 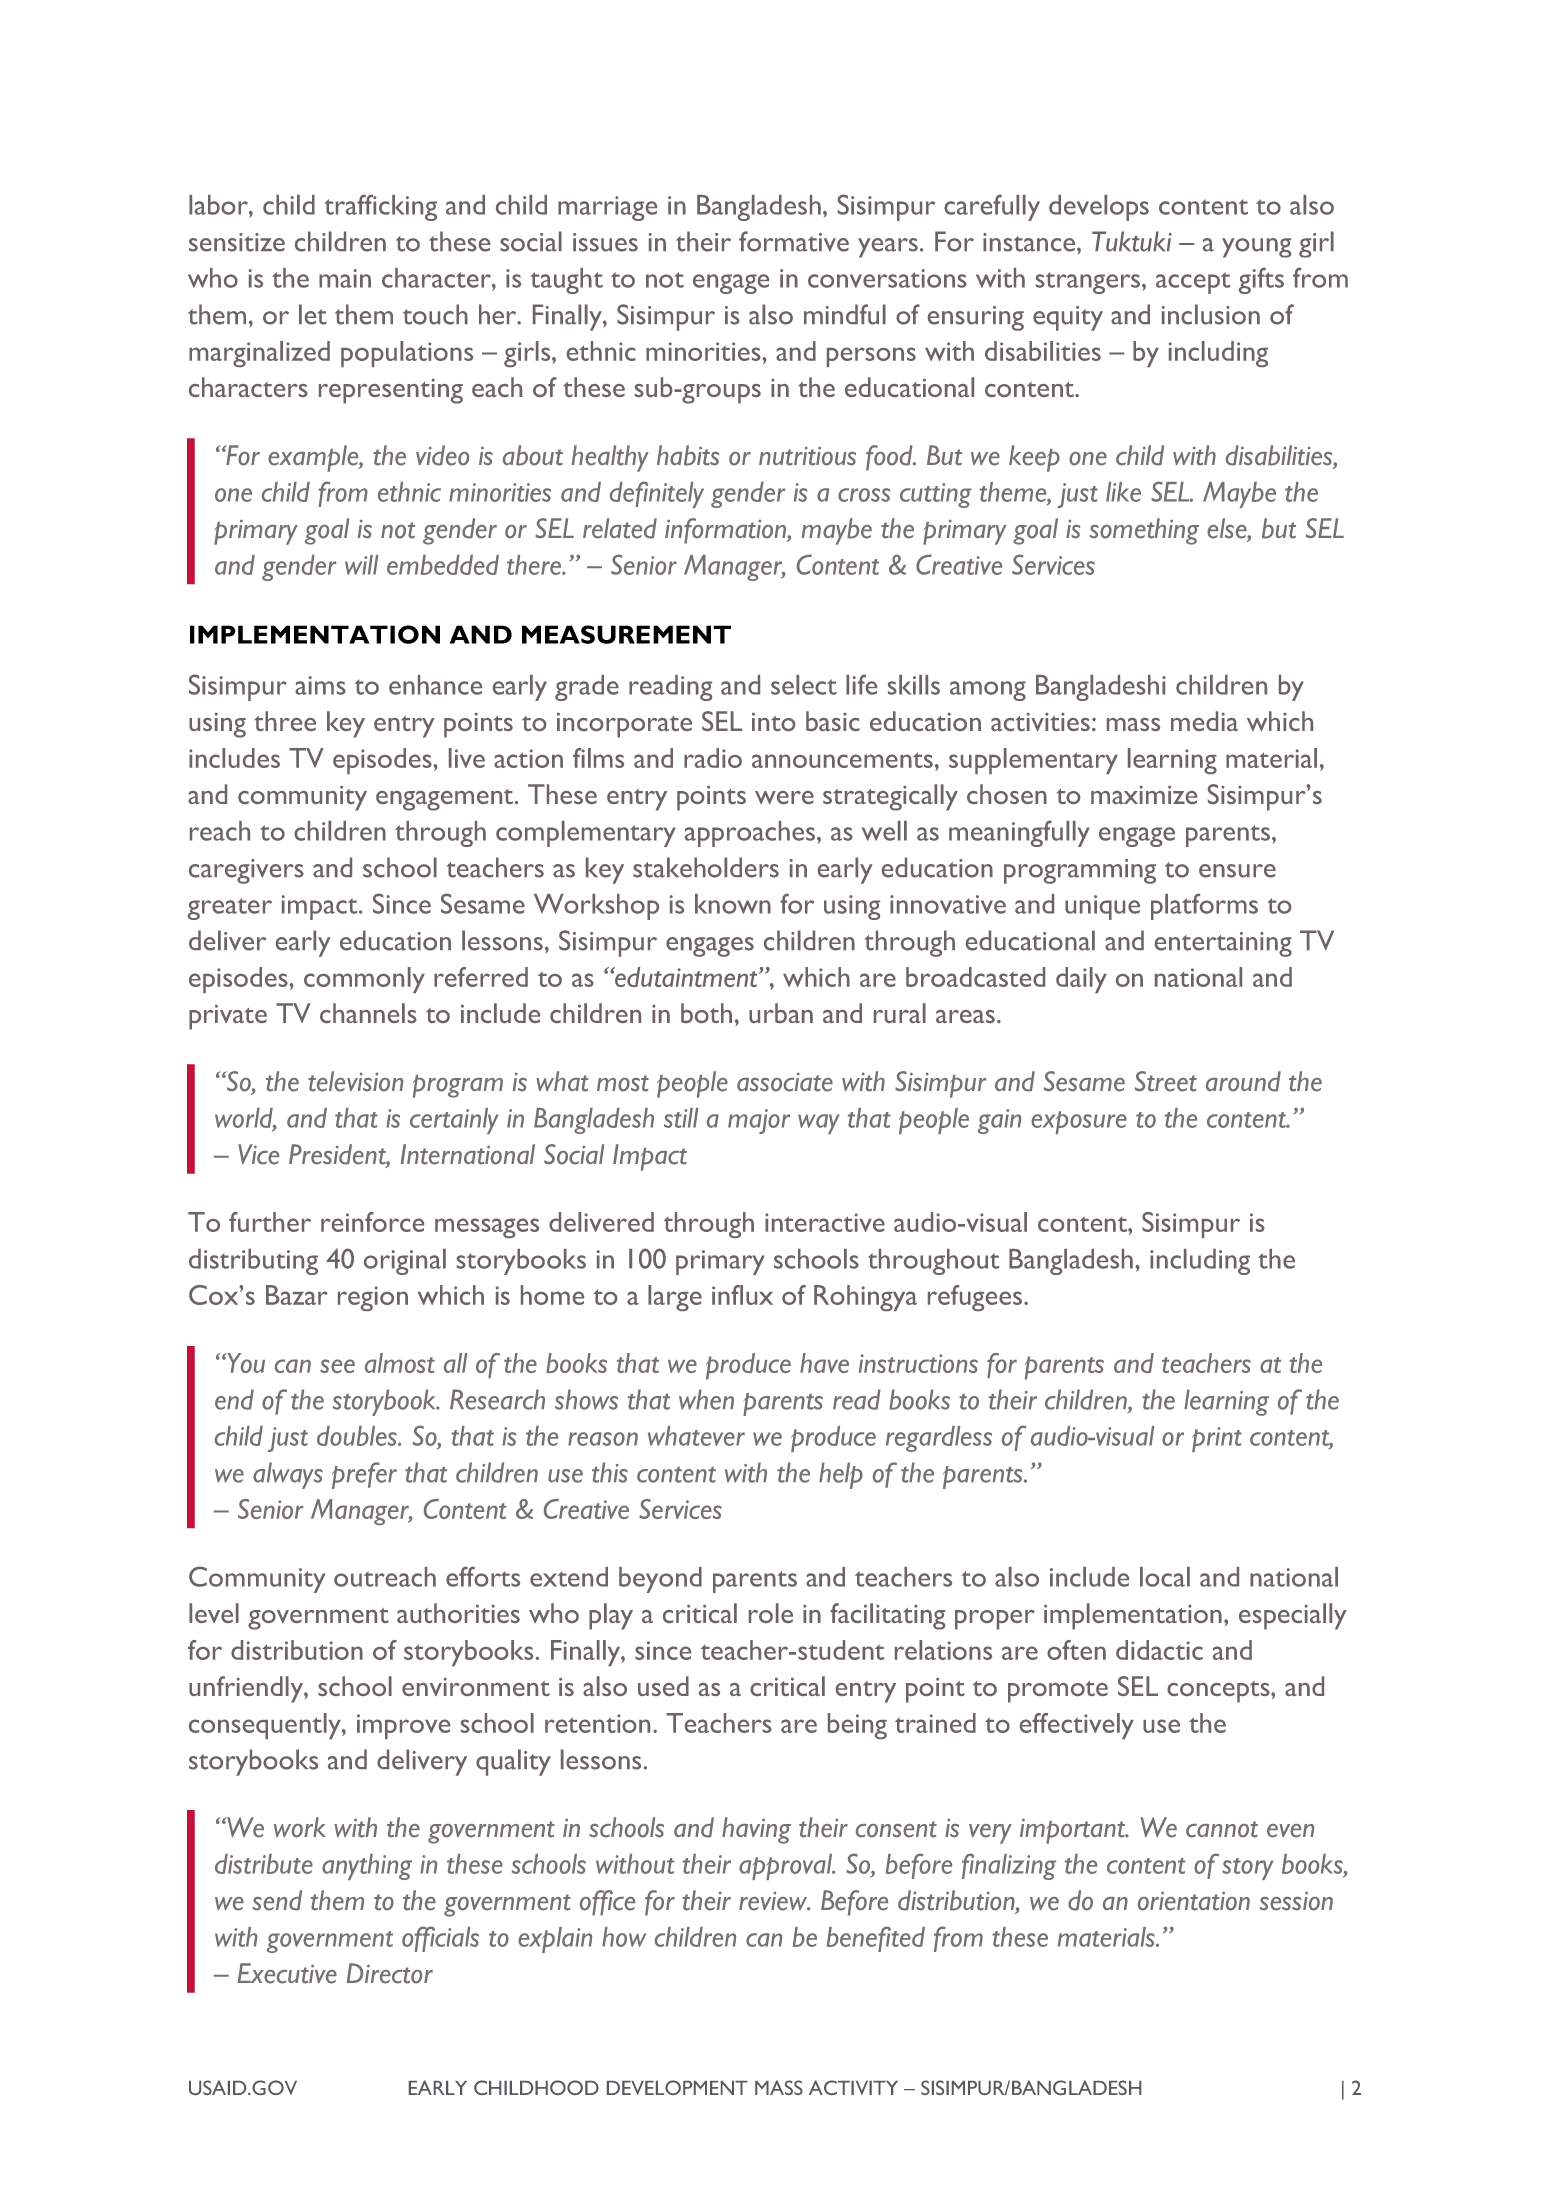 I want to click on will, so click(x=361, y=565).
